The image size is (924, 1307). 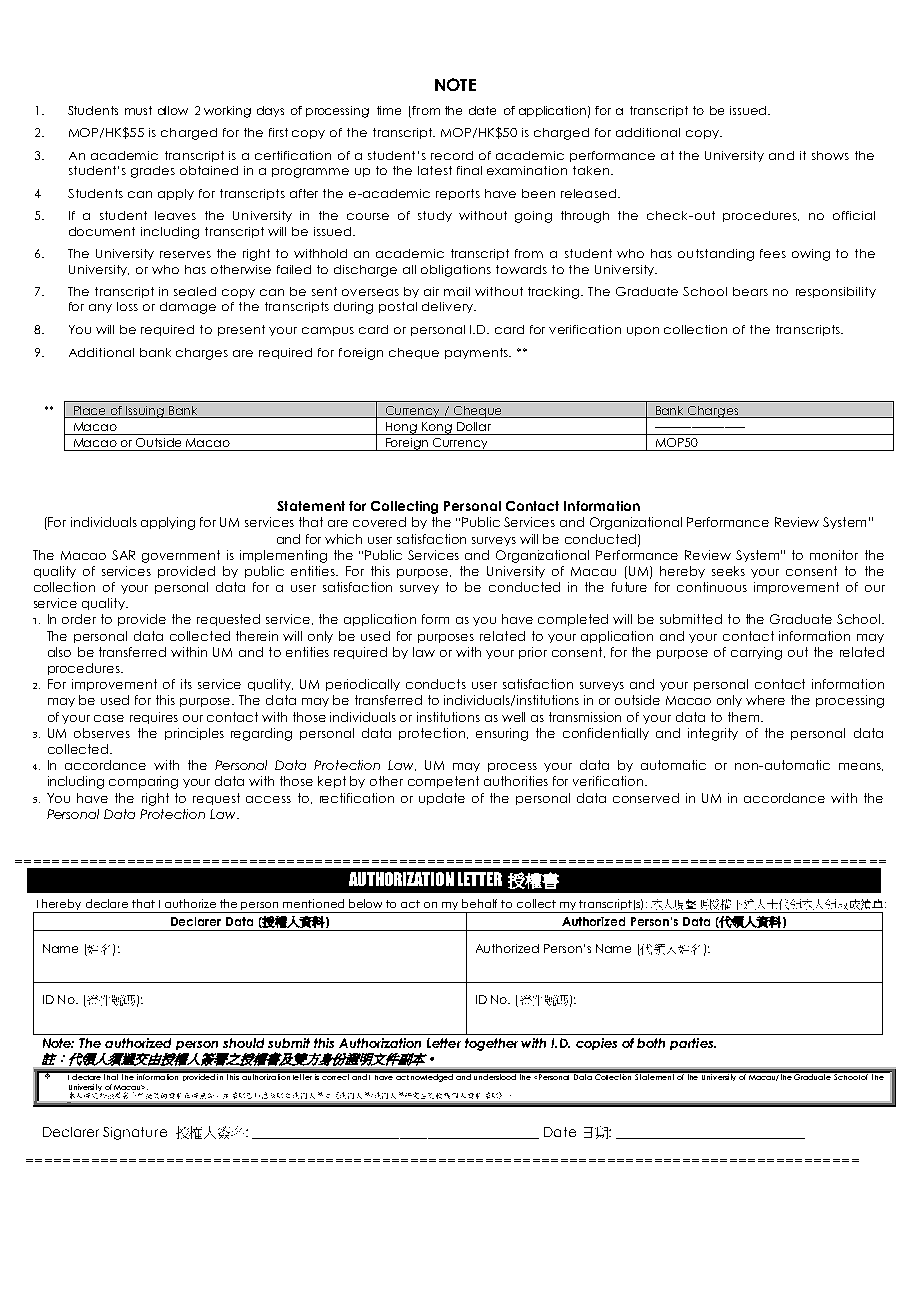 What do you see at coordinates (478, 353) in the screenshot?
I see `payments` at bounding box center [478, 353].
